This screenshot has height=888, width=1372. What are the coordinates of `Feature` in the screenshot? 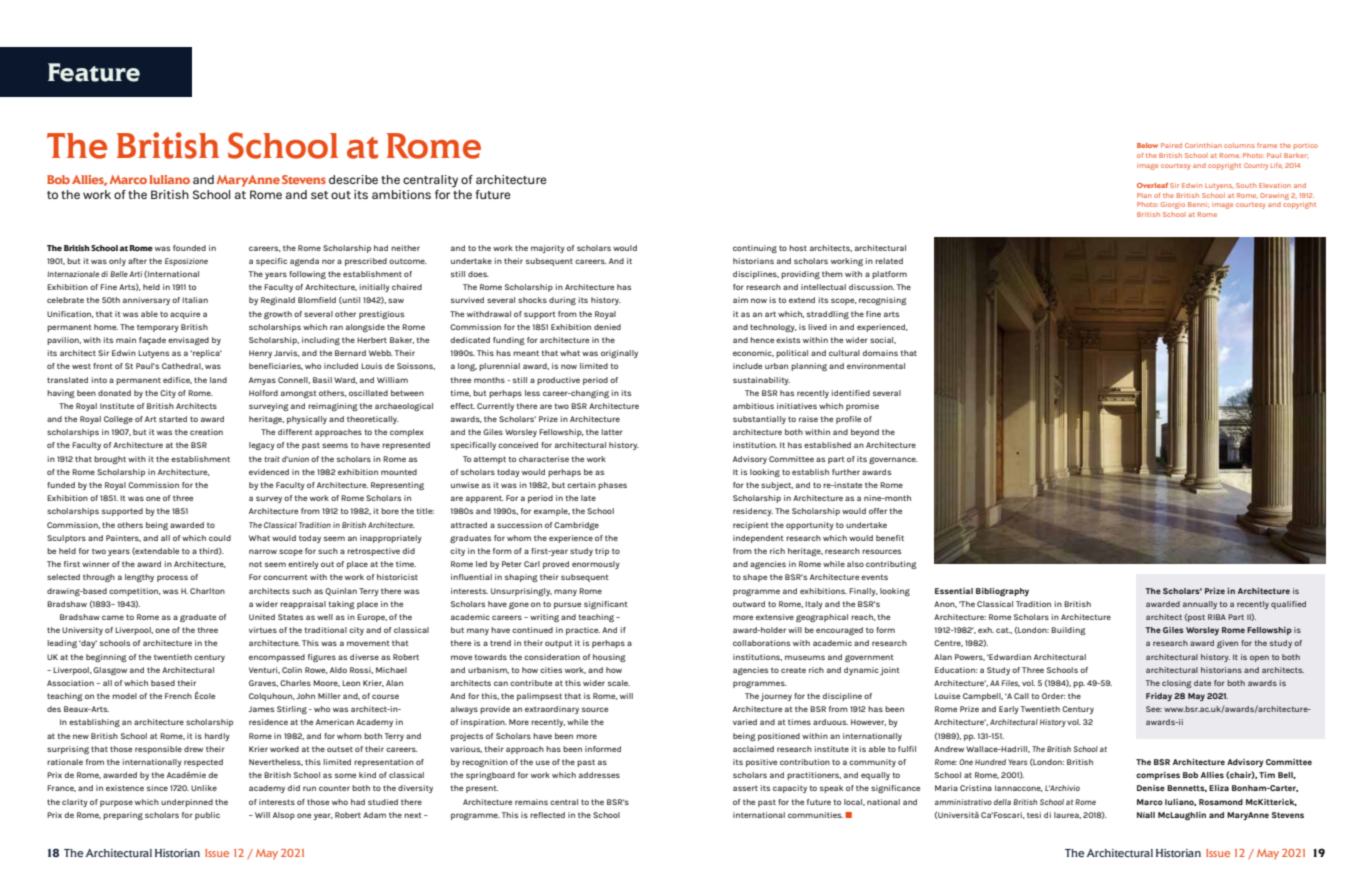 It's located at (94, 72).
